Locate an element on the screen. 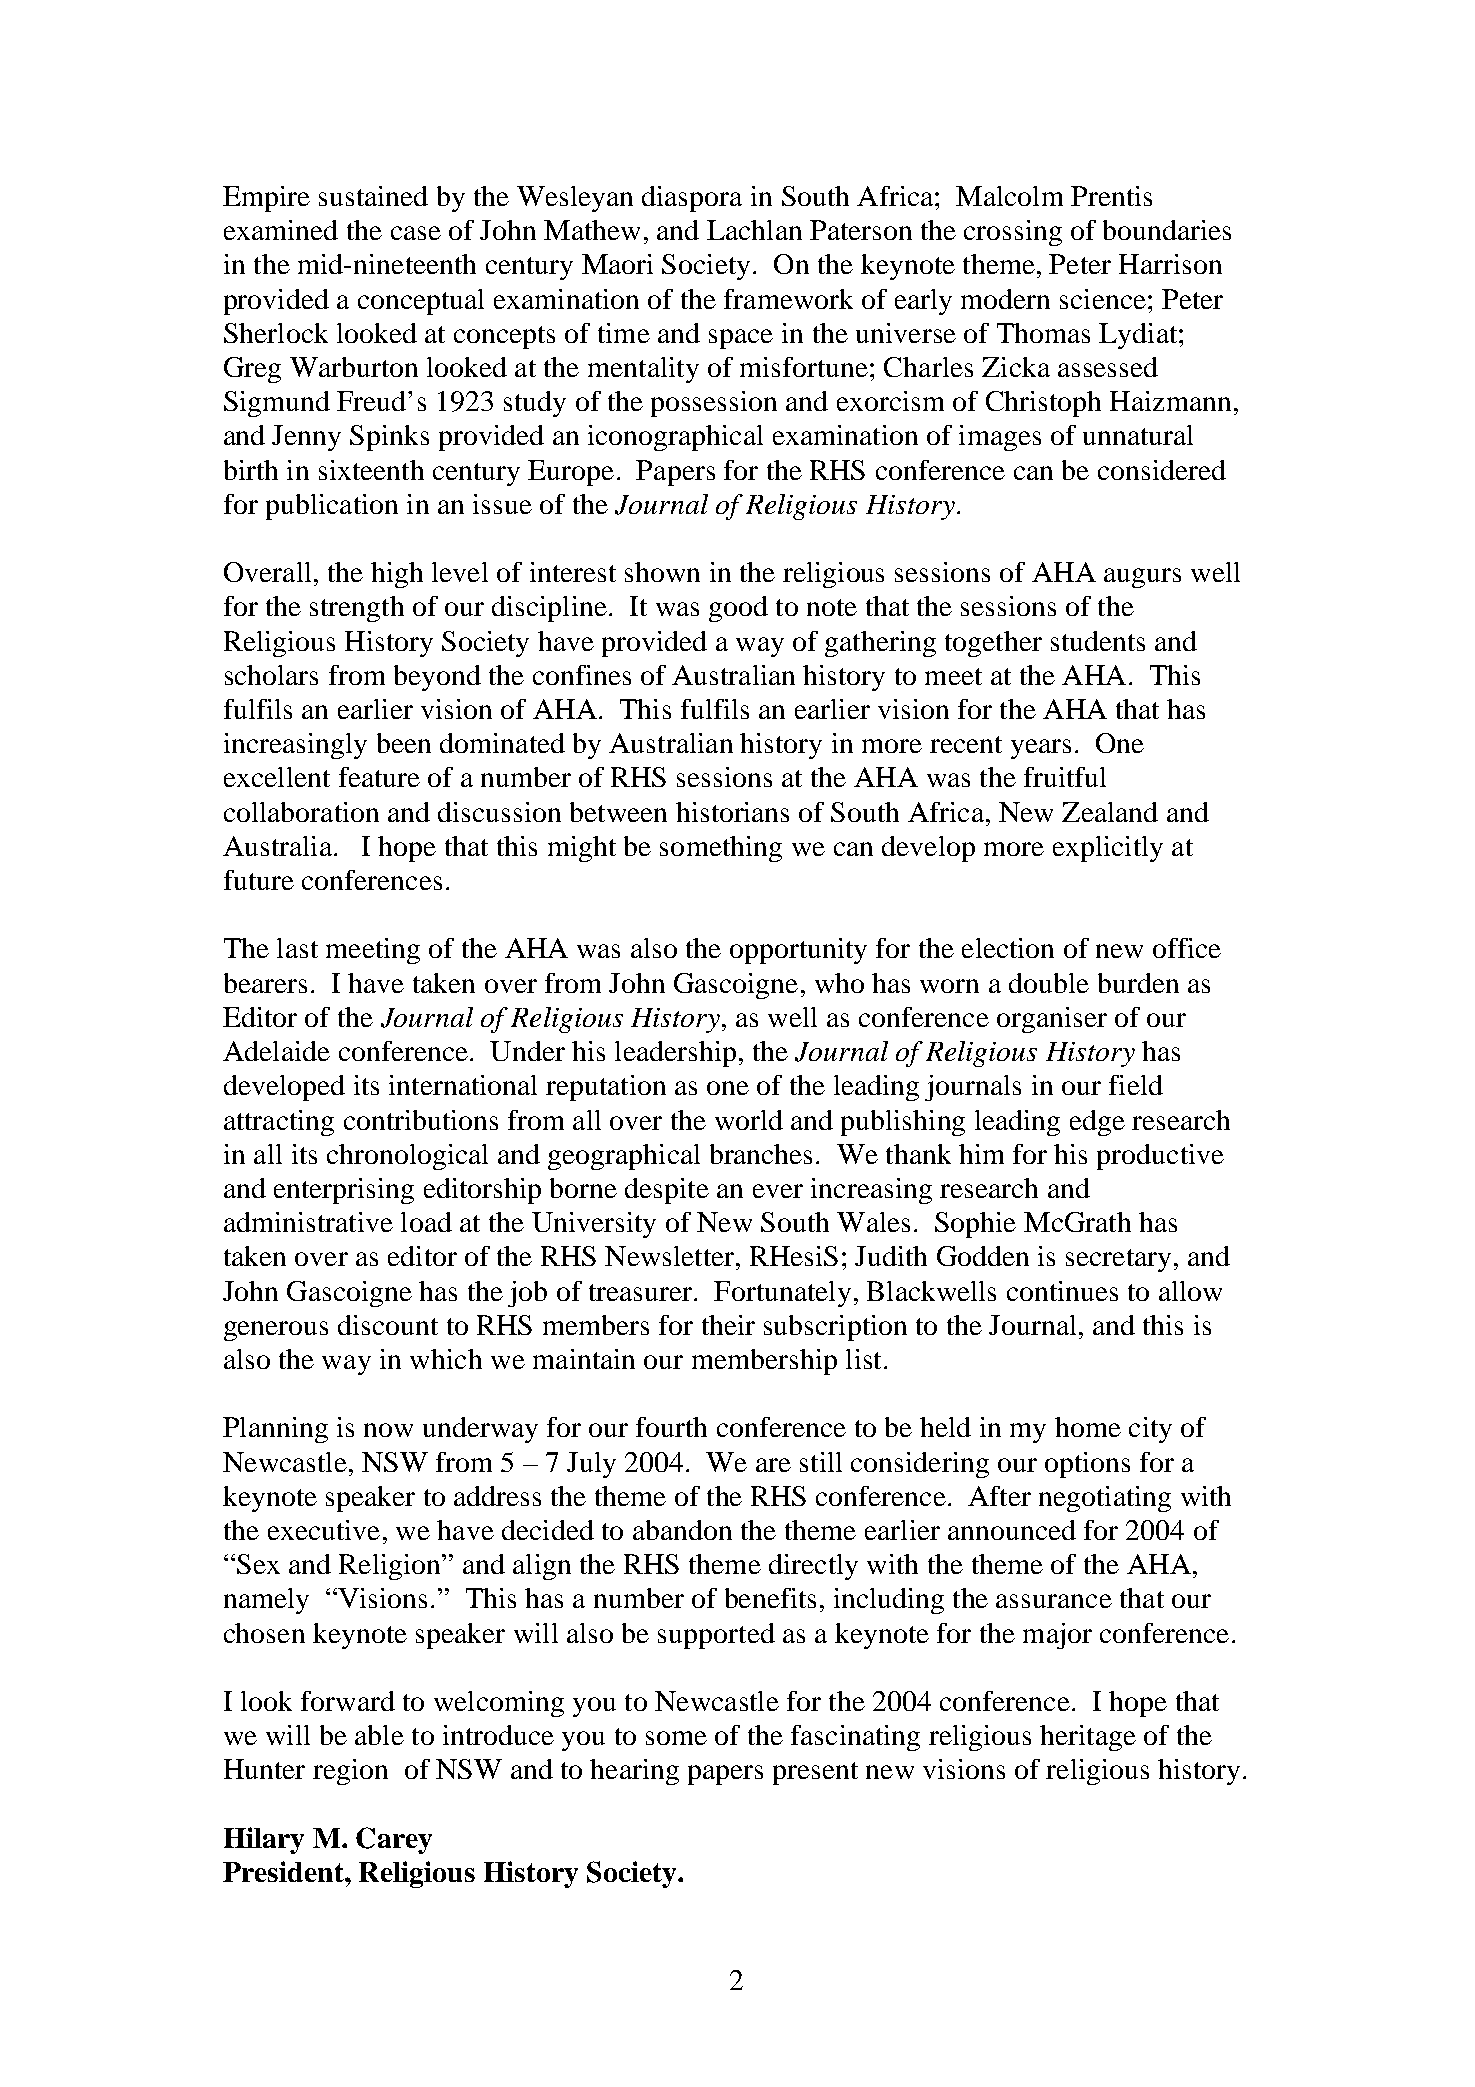 The image size is (1475, 2087). science is located at coordinates (1103, 299).
